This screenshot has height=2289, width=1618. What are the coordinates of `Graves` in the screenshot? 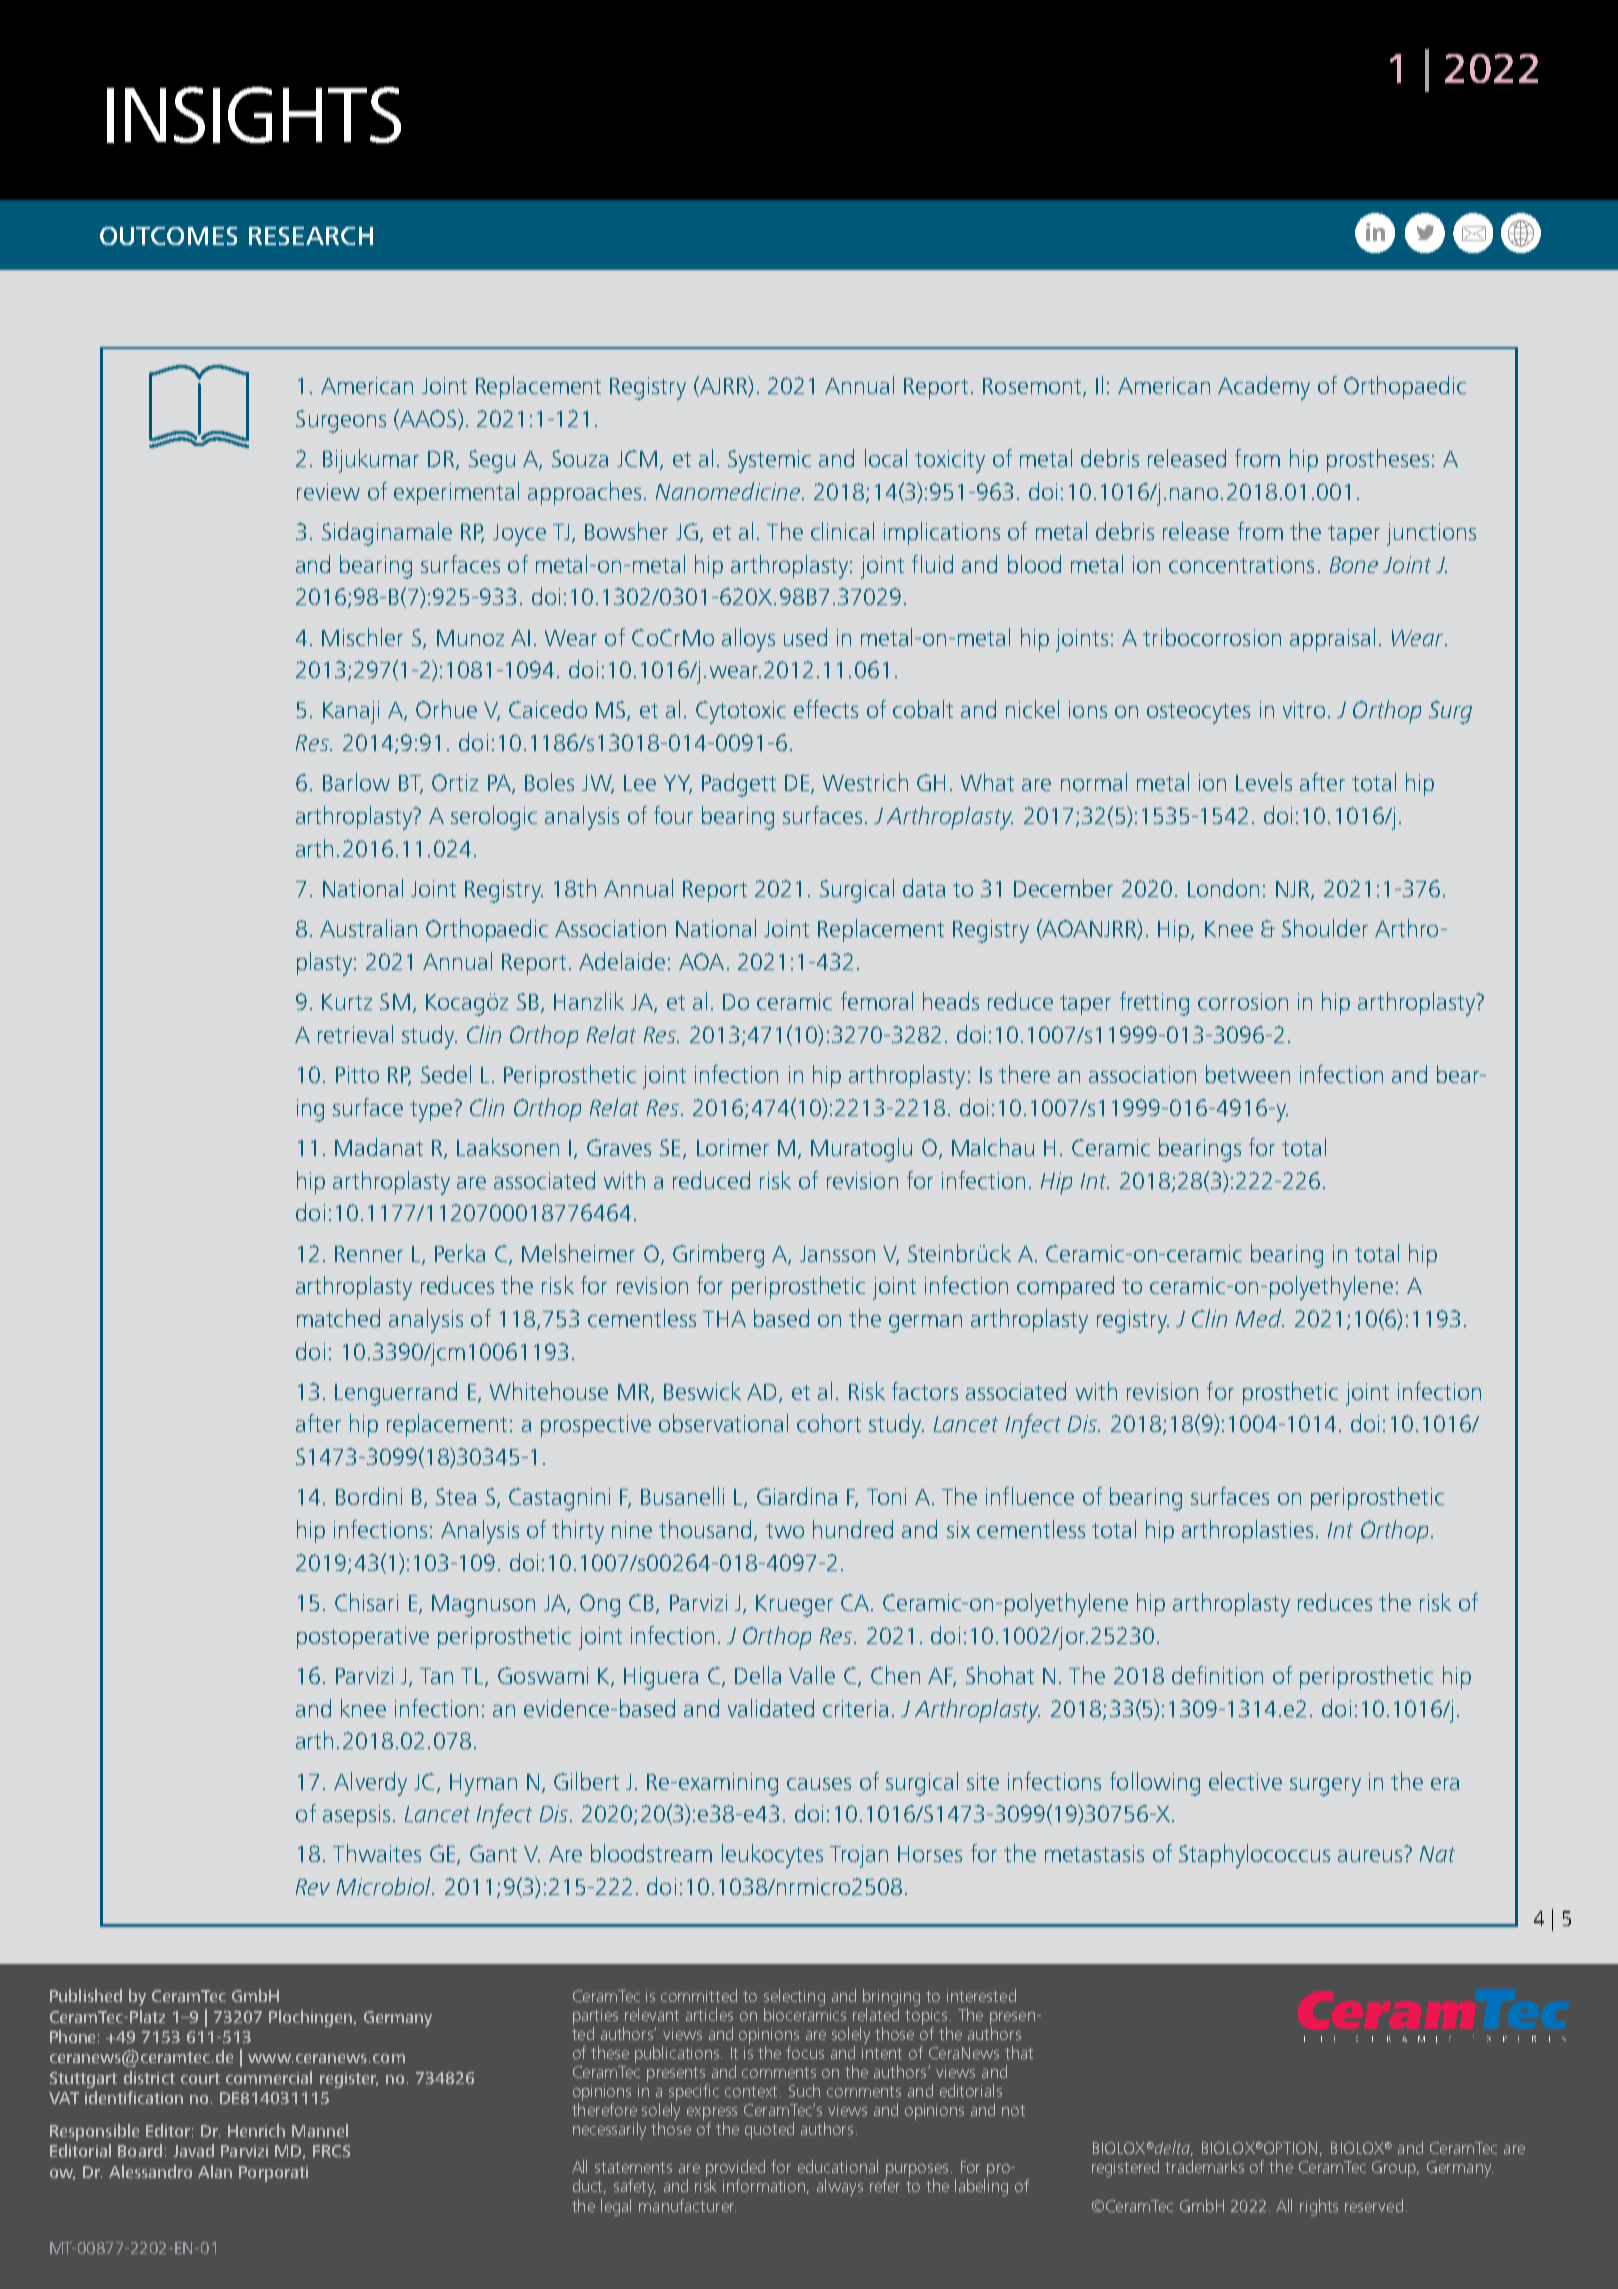 It's located at (619, 1147).
